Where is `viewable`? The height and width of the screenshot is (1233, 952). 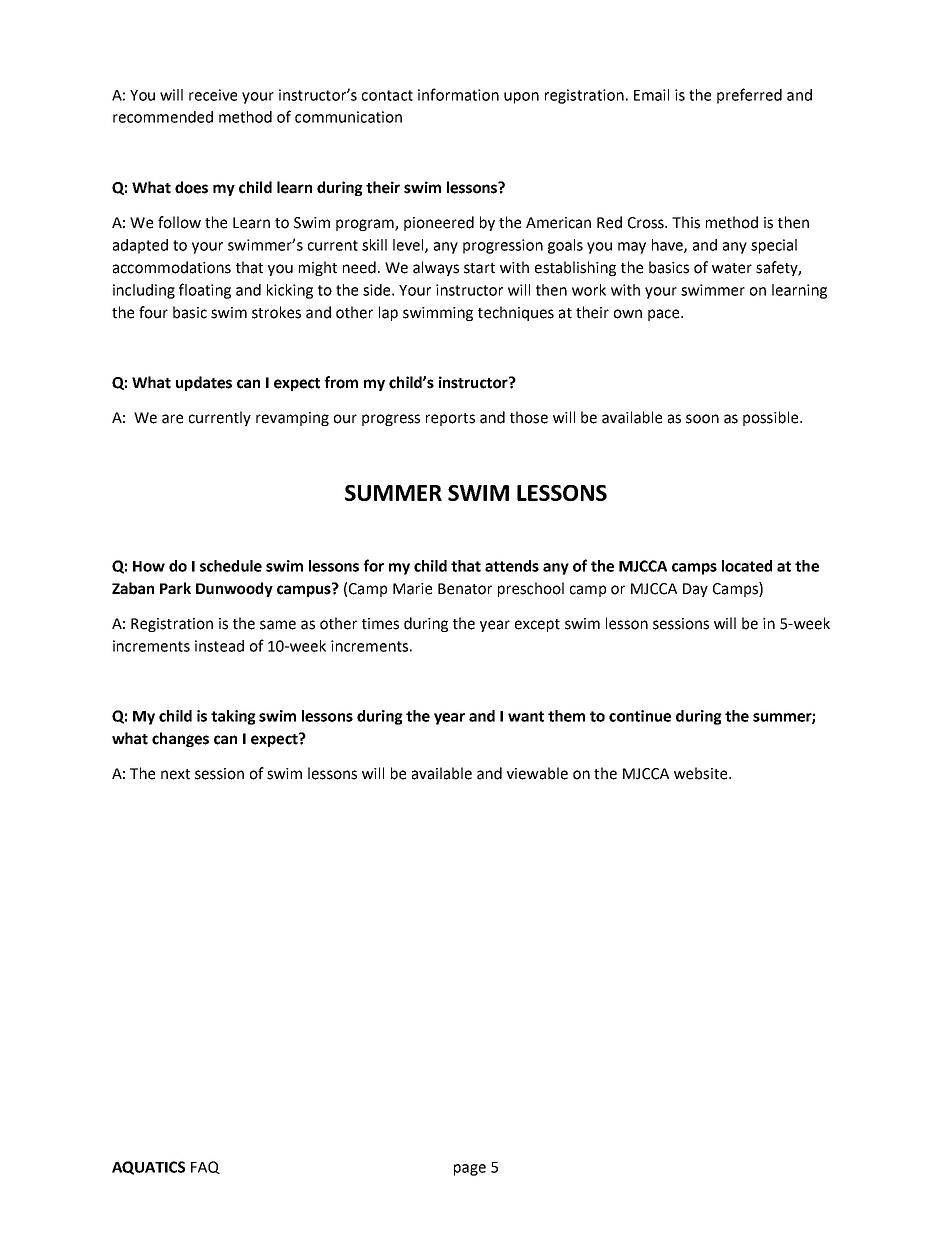 viewable is located at coordinates (537, 773).
